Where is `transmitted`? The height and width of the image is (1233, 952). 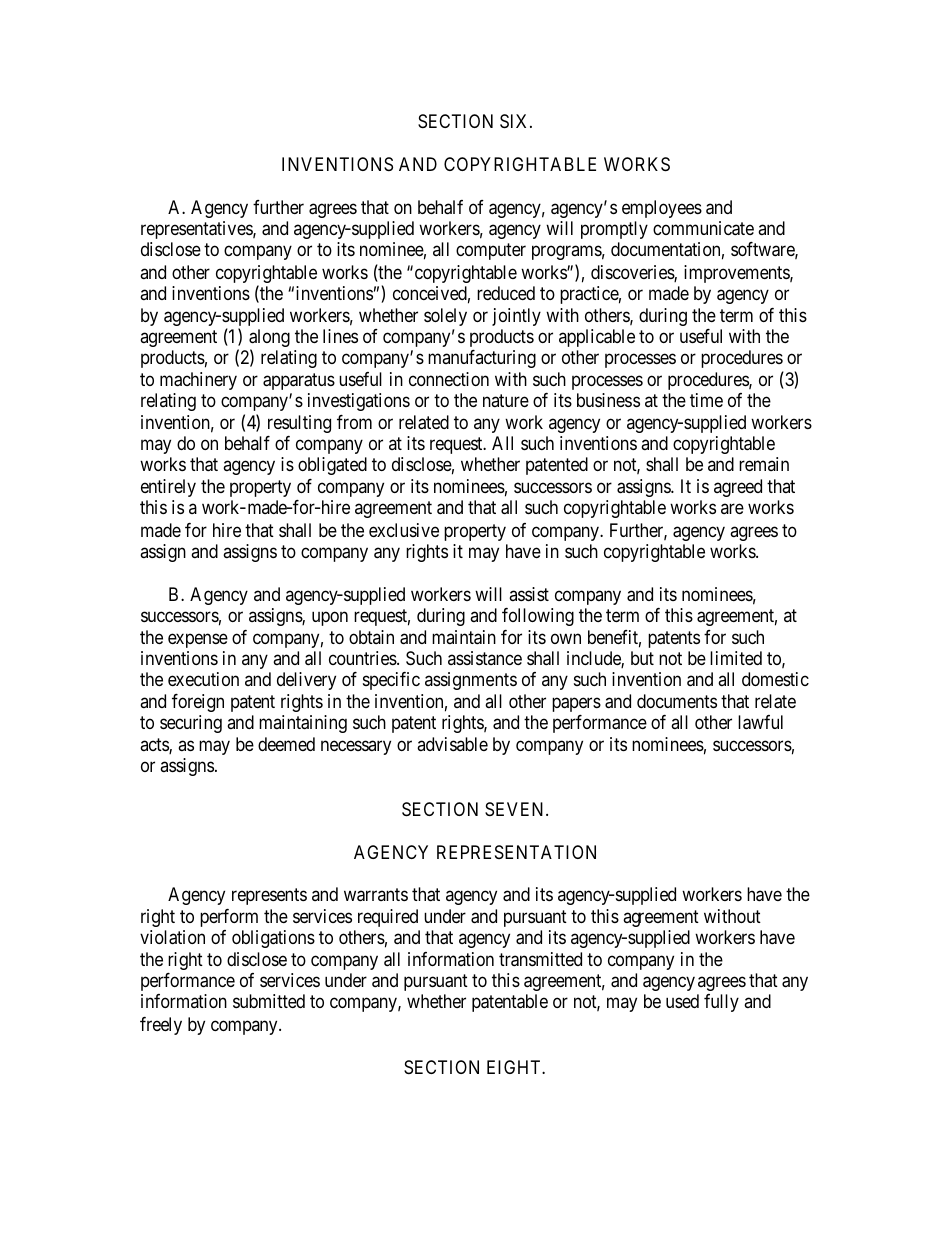 transmitted is located at coordinates (540, 959).
